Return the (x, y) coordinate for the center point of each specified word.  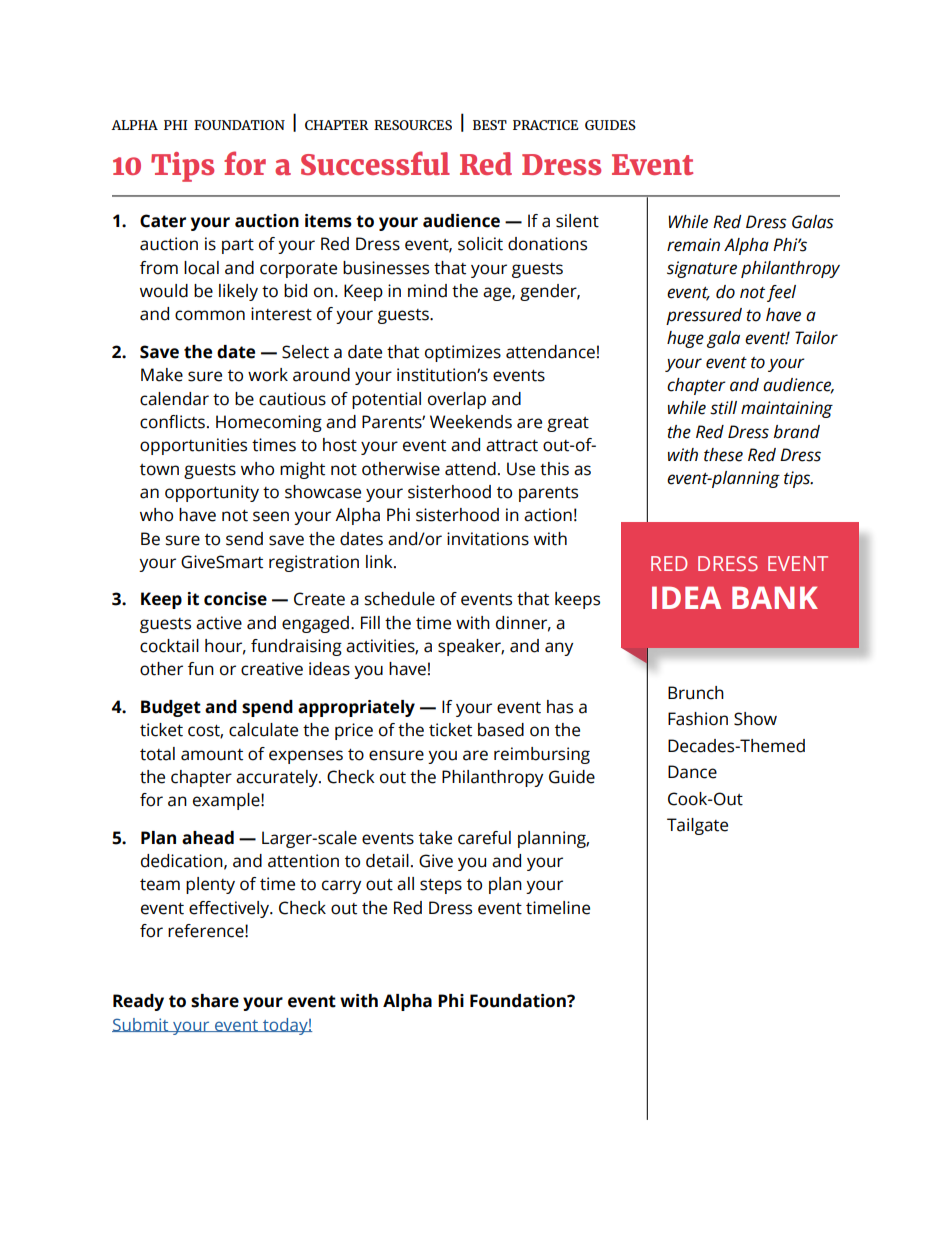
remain (693, 245)
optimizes (463, 353)
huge (685, 339)
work (268, 375)
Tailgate (697, 826)
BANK (775, 597)
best (490, 125)
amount (212, 755)
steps (441, 886)
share (215, 1001)
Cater (163, 221)
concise (235, 599)
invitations (488, 539)
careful (484, 838)
